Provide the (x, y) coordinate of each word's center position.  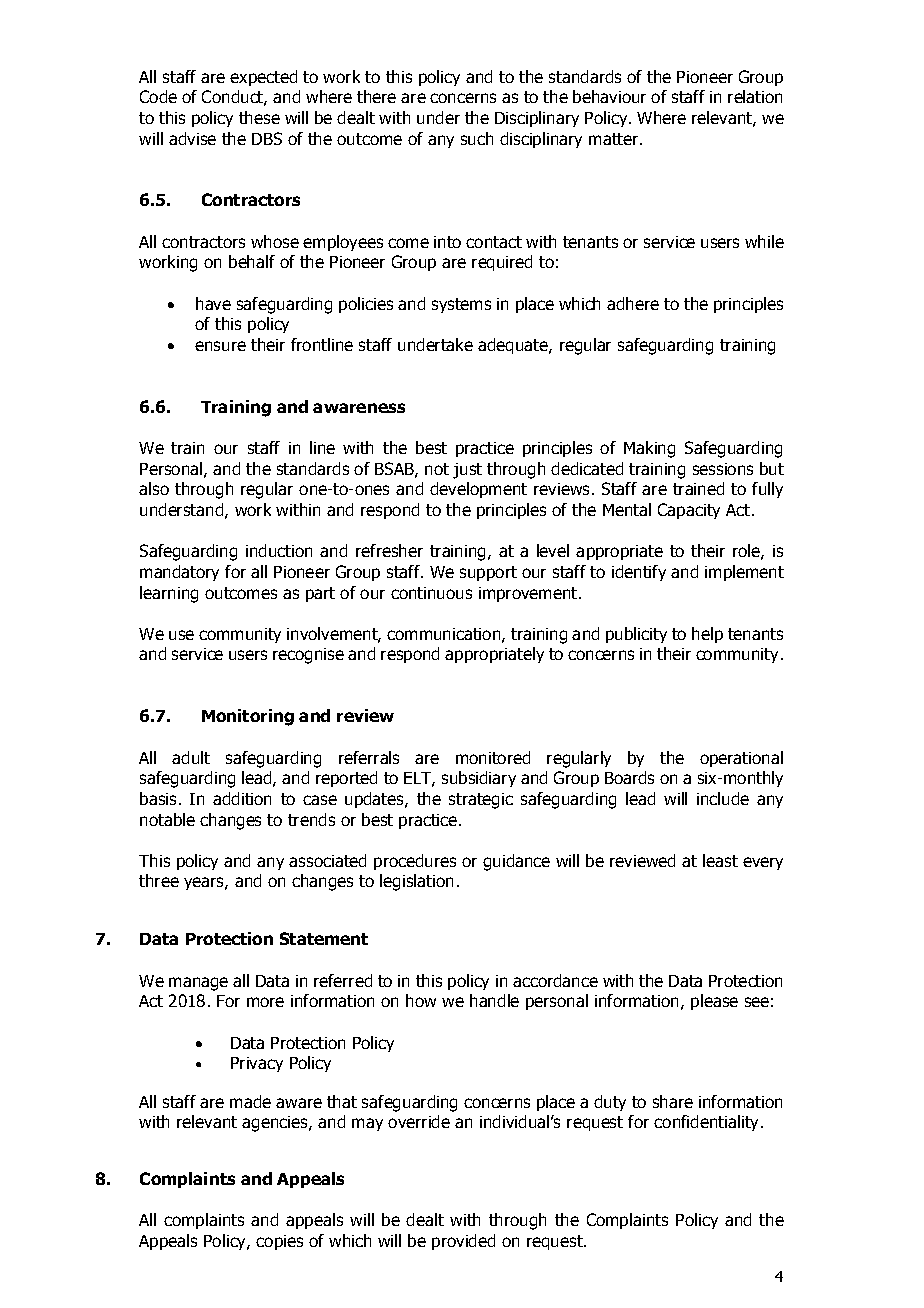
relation (755, 96)
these (259, 117)
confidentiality (708, 1123)
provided (463, 1242)
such (477, 138)
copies (279, 1242)
